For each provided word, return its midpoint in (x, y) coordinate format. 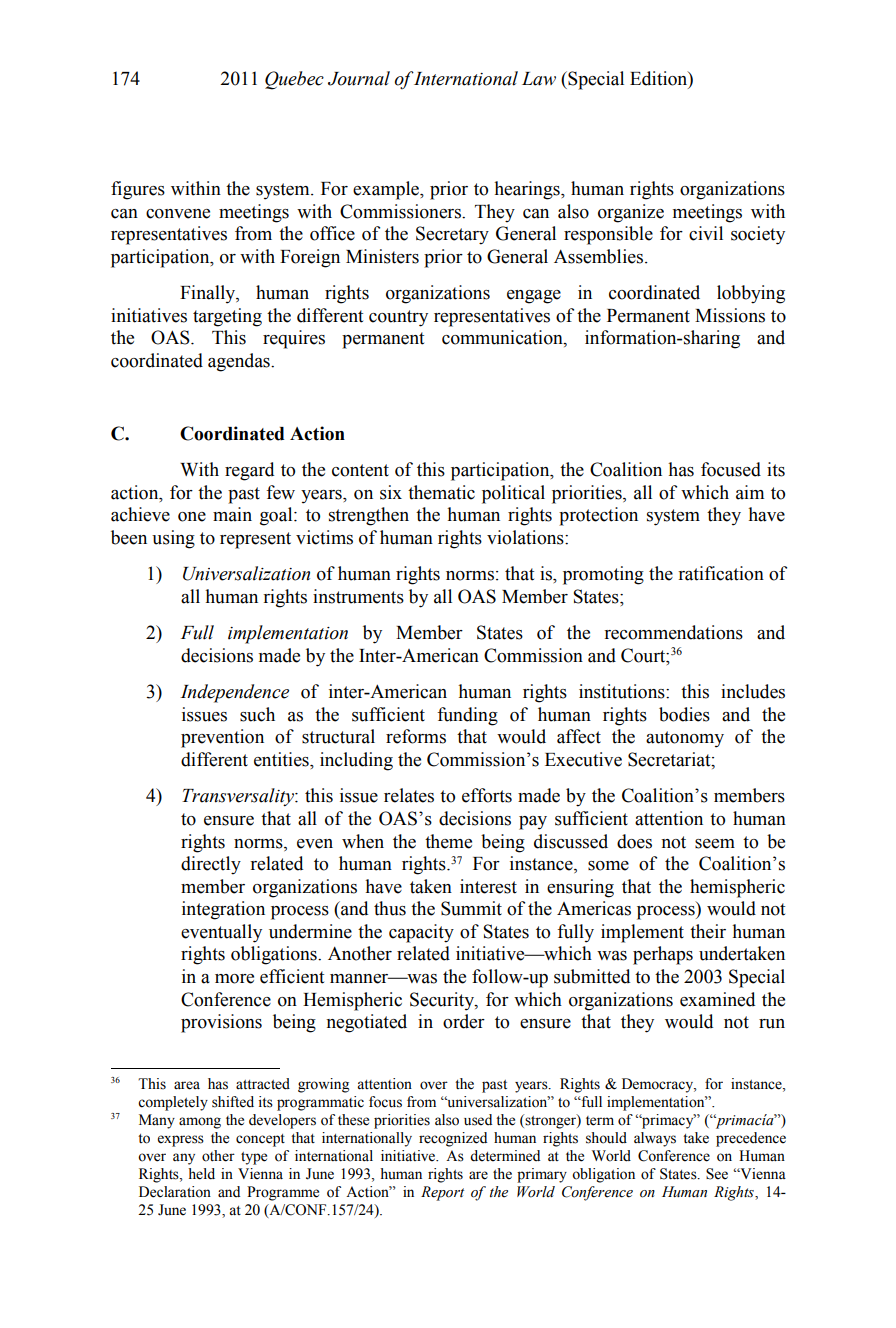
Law (539, 79)
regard (249, 471)
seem (715, 844)
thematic (441, 492)
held (201, 1174)
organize (631, 213)
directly (211, 865)
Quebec (294, 80)
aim (750, 492)
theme (448, 841)
